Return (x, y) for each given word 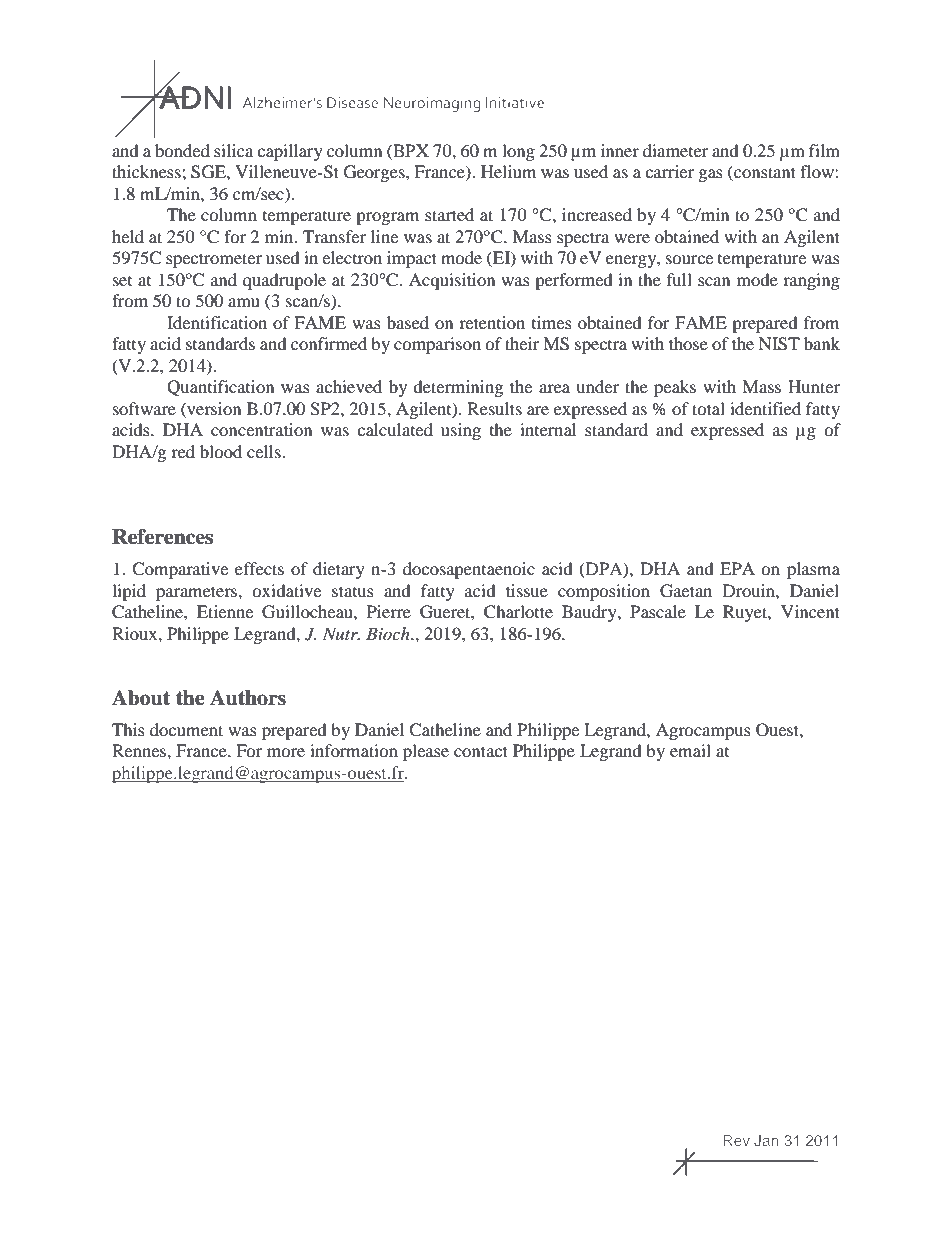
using (461, 431)
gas (711, 175)
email (690, 750)
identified (765, 408)
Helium (508, 171)
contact (481, 751)
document (186, 729)
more (286, 752)
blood (221, 451)
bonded (182, 150)
